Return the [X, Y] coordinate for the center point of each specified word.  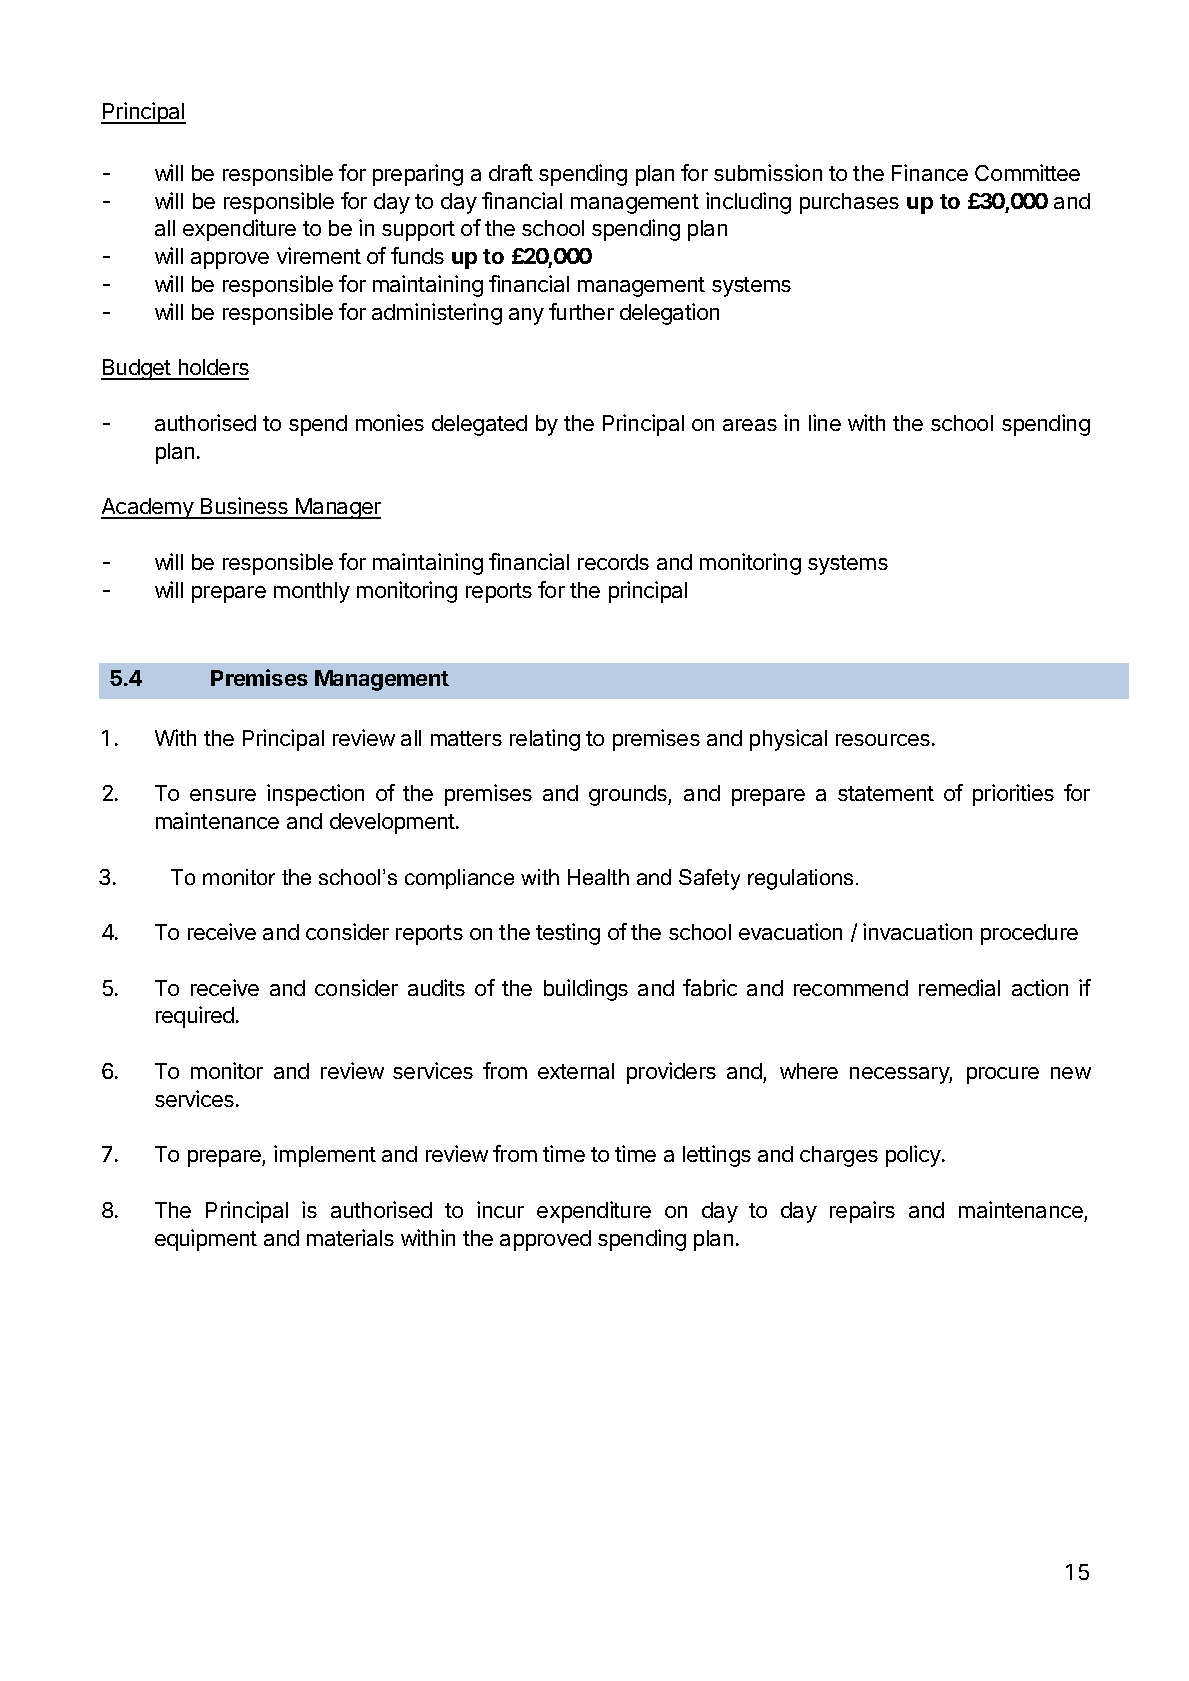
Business [244, 507]
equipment [206, 1240]
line [825, 422]
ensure [223, 795]
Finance [930, 172]
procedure [1029, 934]
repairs [862, 1212]
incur [500, 1209]
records [613, 562]
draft [511, 172]
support [418, 231]
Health [598, 877]
